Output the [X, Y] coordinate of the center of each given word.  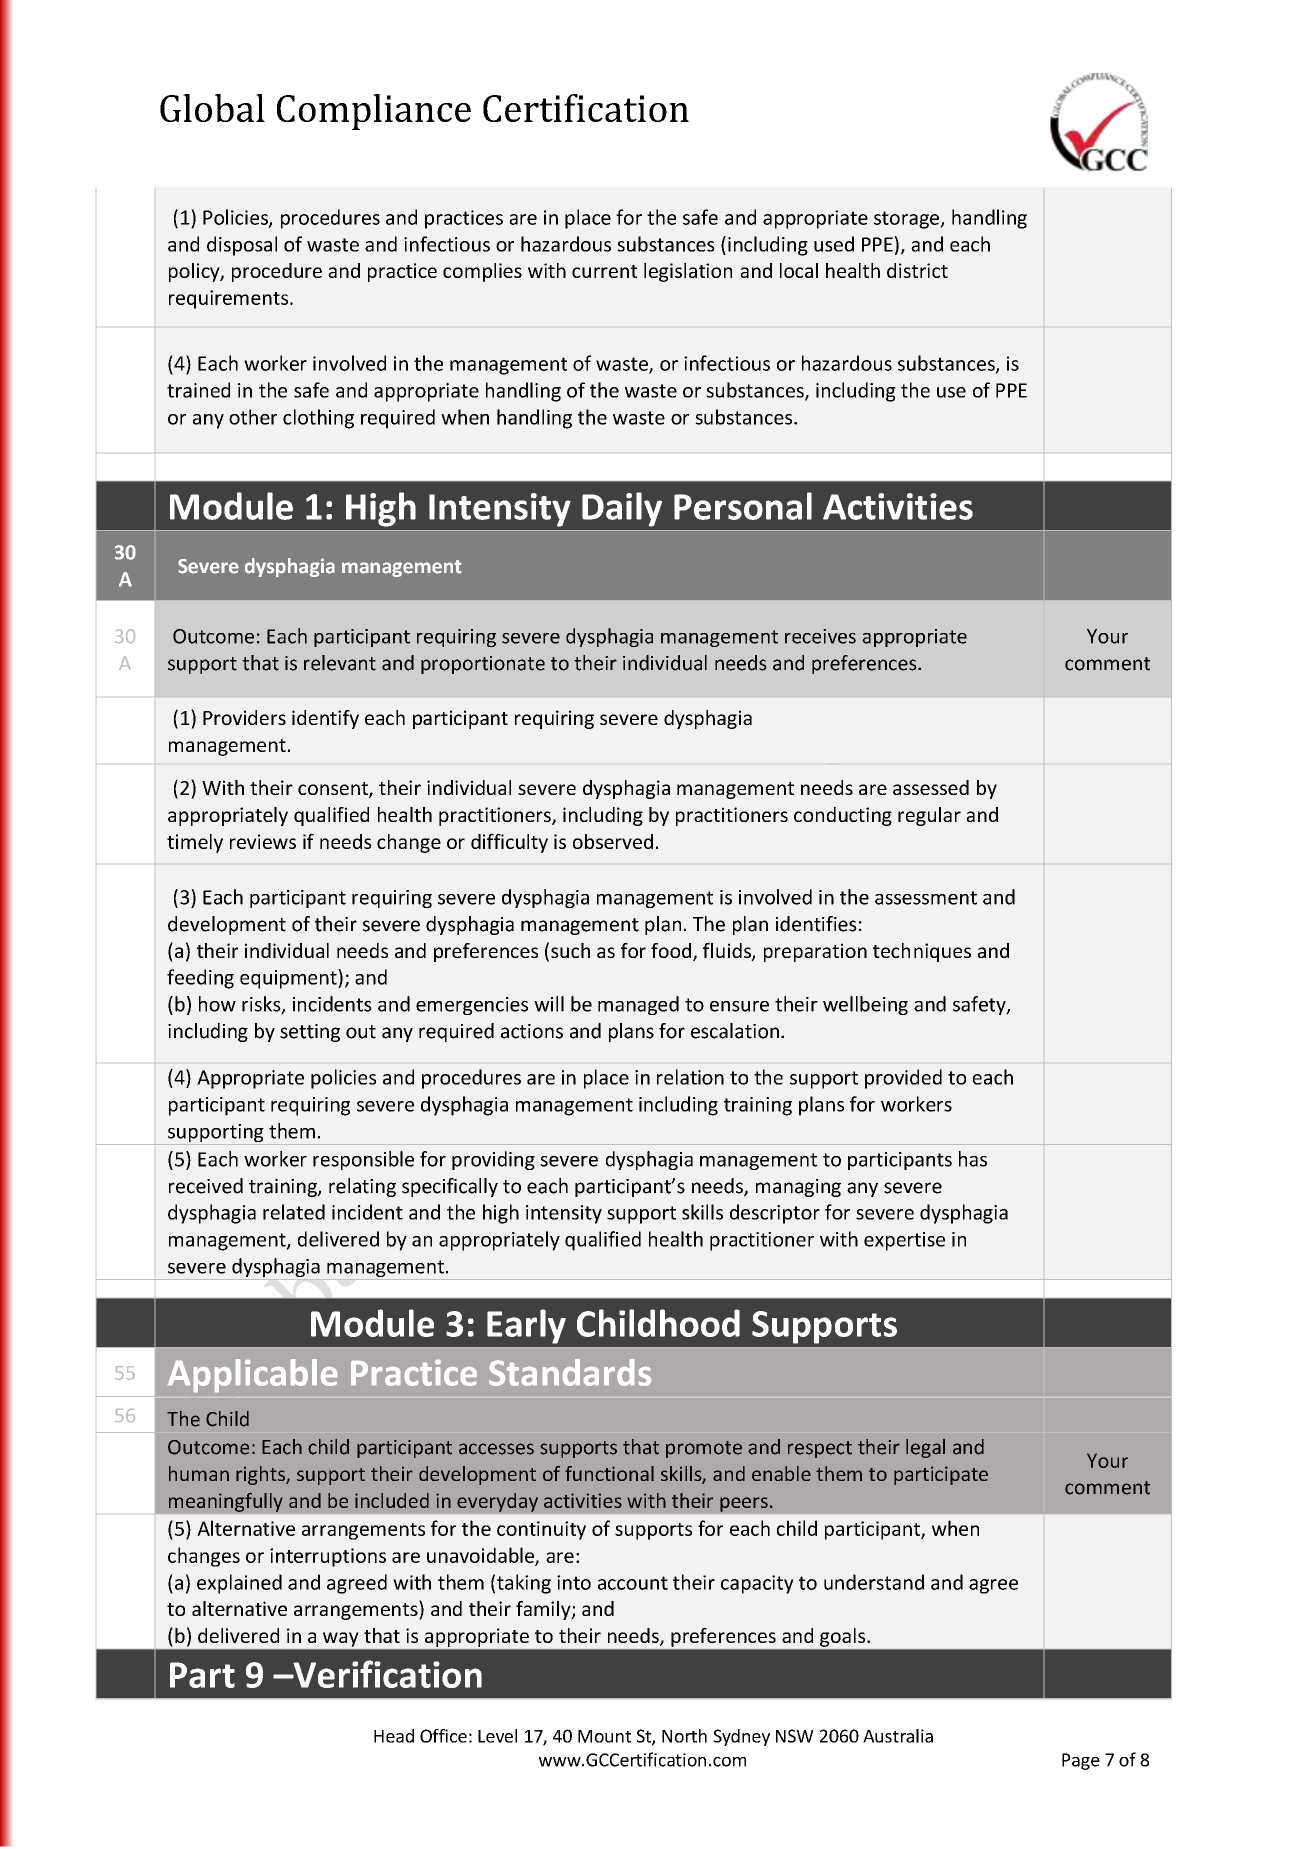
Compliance [374, 112]
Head [394, 1736]
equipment [289, 979]
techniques [922, 952]
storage [907, 220]
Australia [898, 1736]
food [671, 950]
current [604, 271]
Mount [604, 1736]
